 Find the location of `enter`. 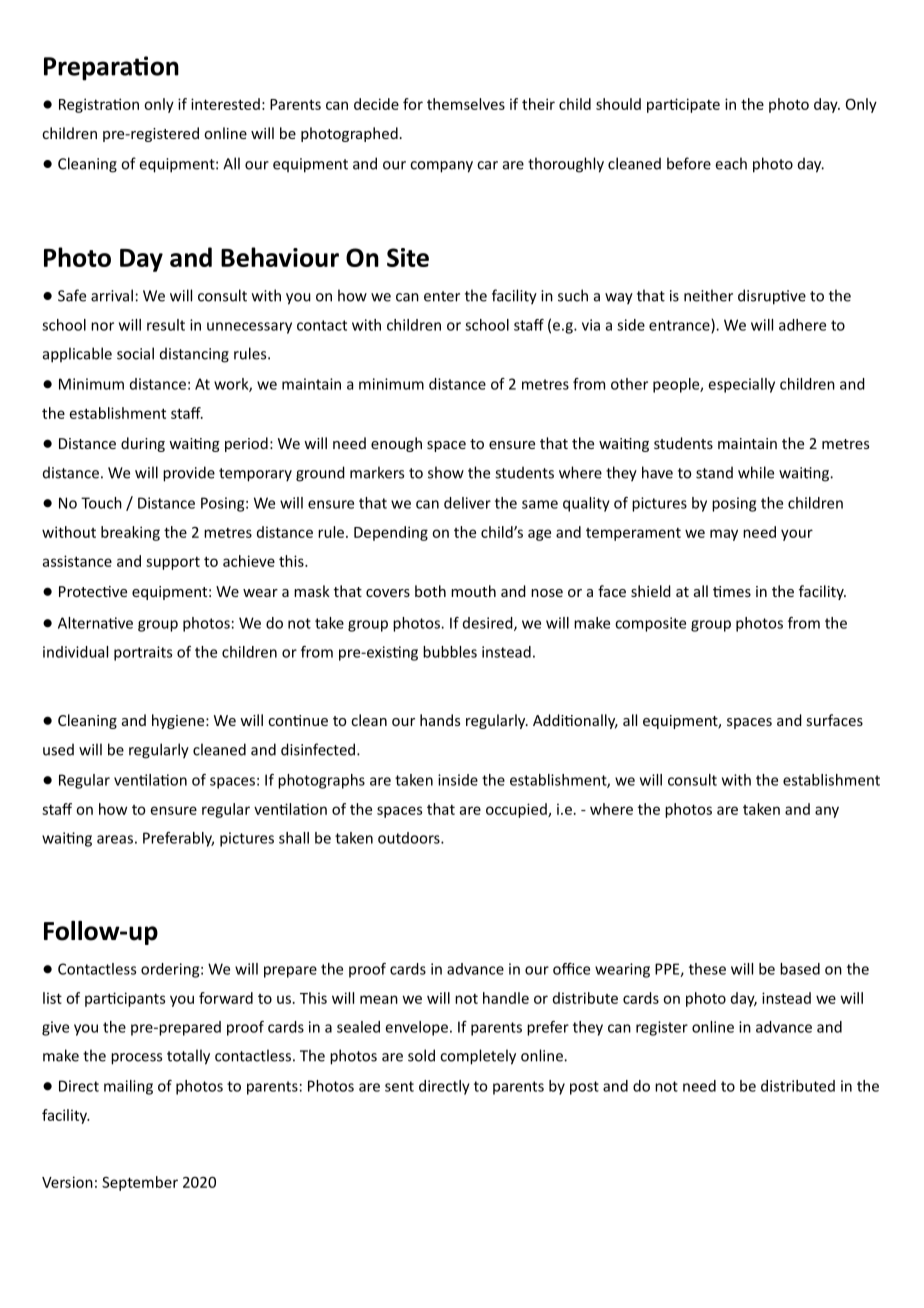

enter is located at coordinates (442, 296).
